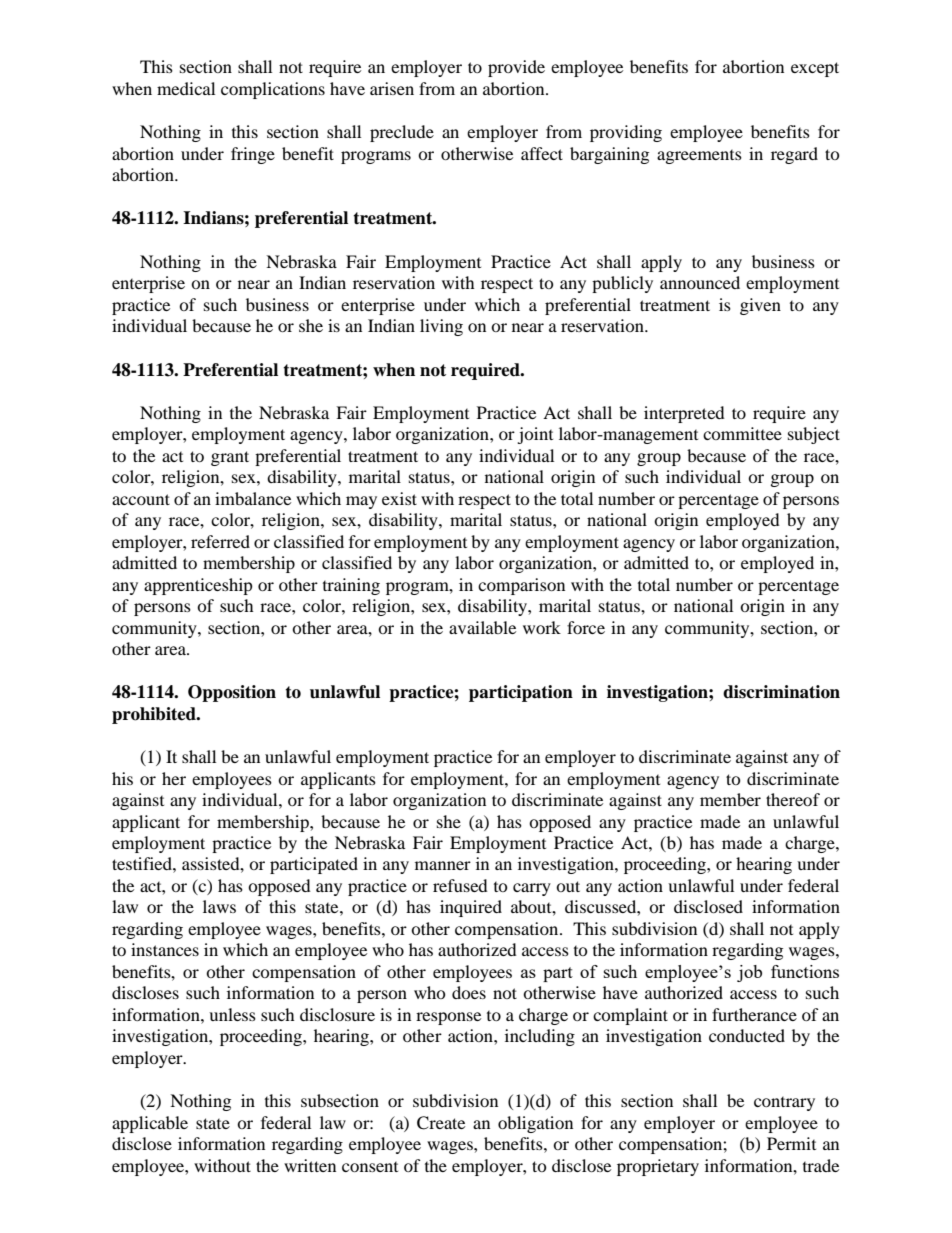 The width and height of the document is (952, 1233). Describe the element at coordinates (441, 327) in the document. I see `living` at that location.
